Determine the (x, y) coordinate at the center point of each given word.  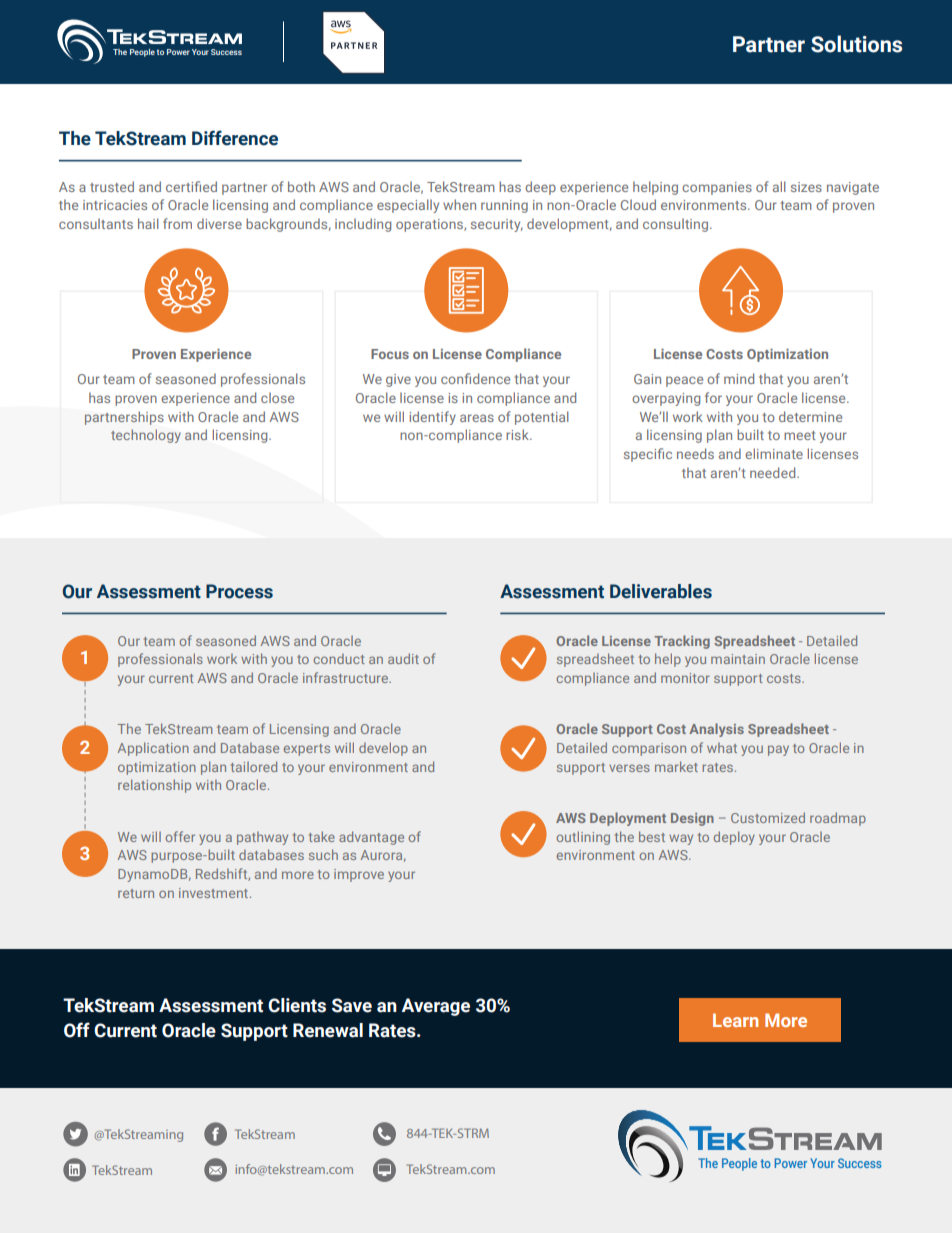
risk (518, 434)
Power (178, 52)
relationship (154, 786)
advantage (371, 838)
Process (239, 591)
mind (739, 378)
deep (540, 188)
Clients (297, 1005)
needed (774, 472)
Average (436, 1007)
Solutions (856, 44)
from (177, 223)
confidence (475, 378)
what (722, 747)
